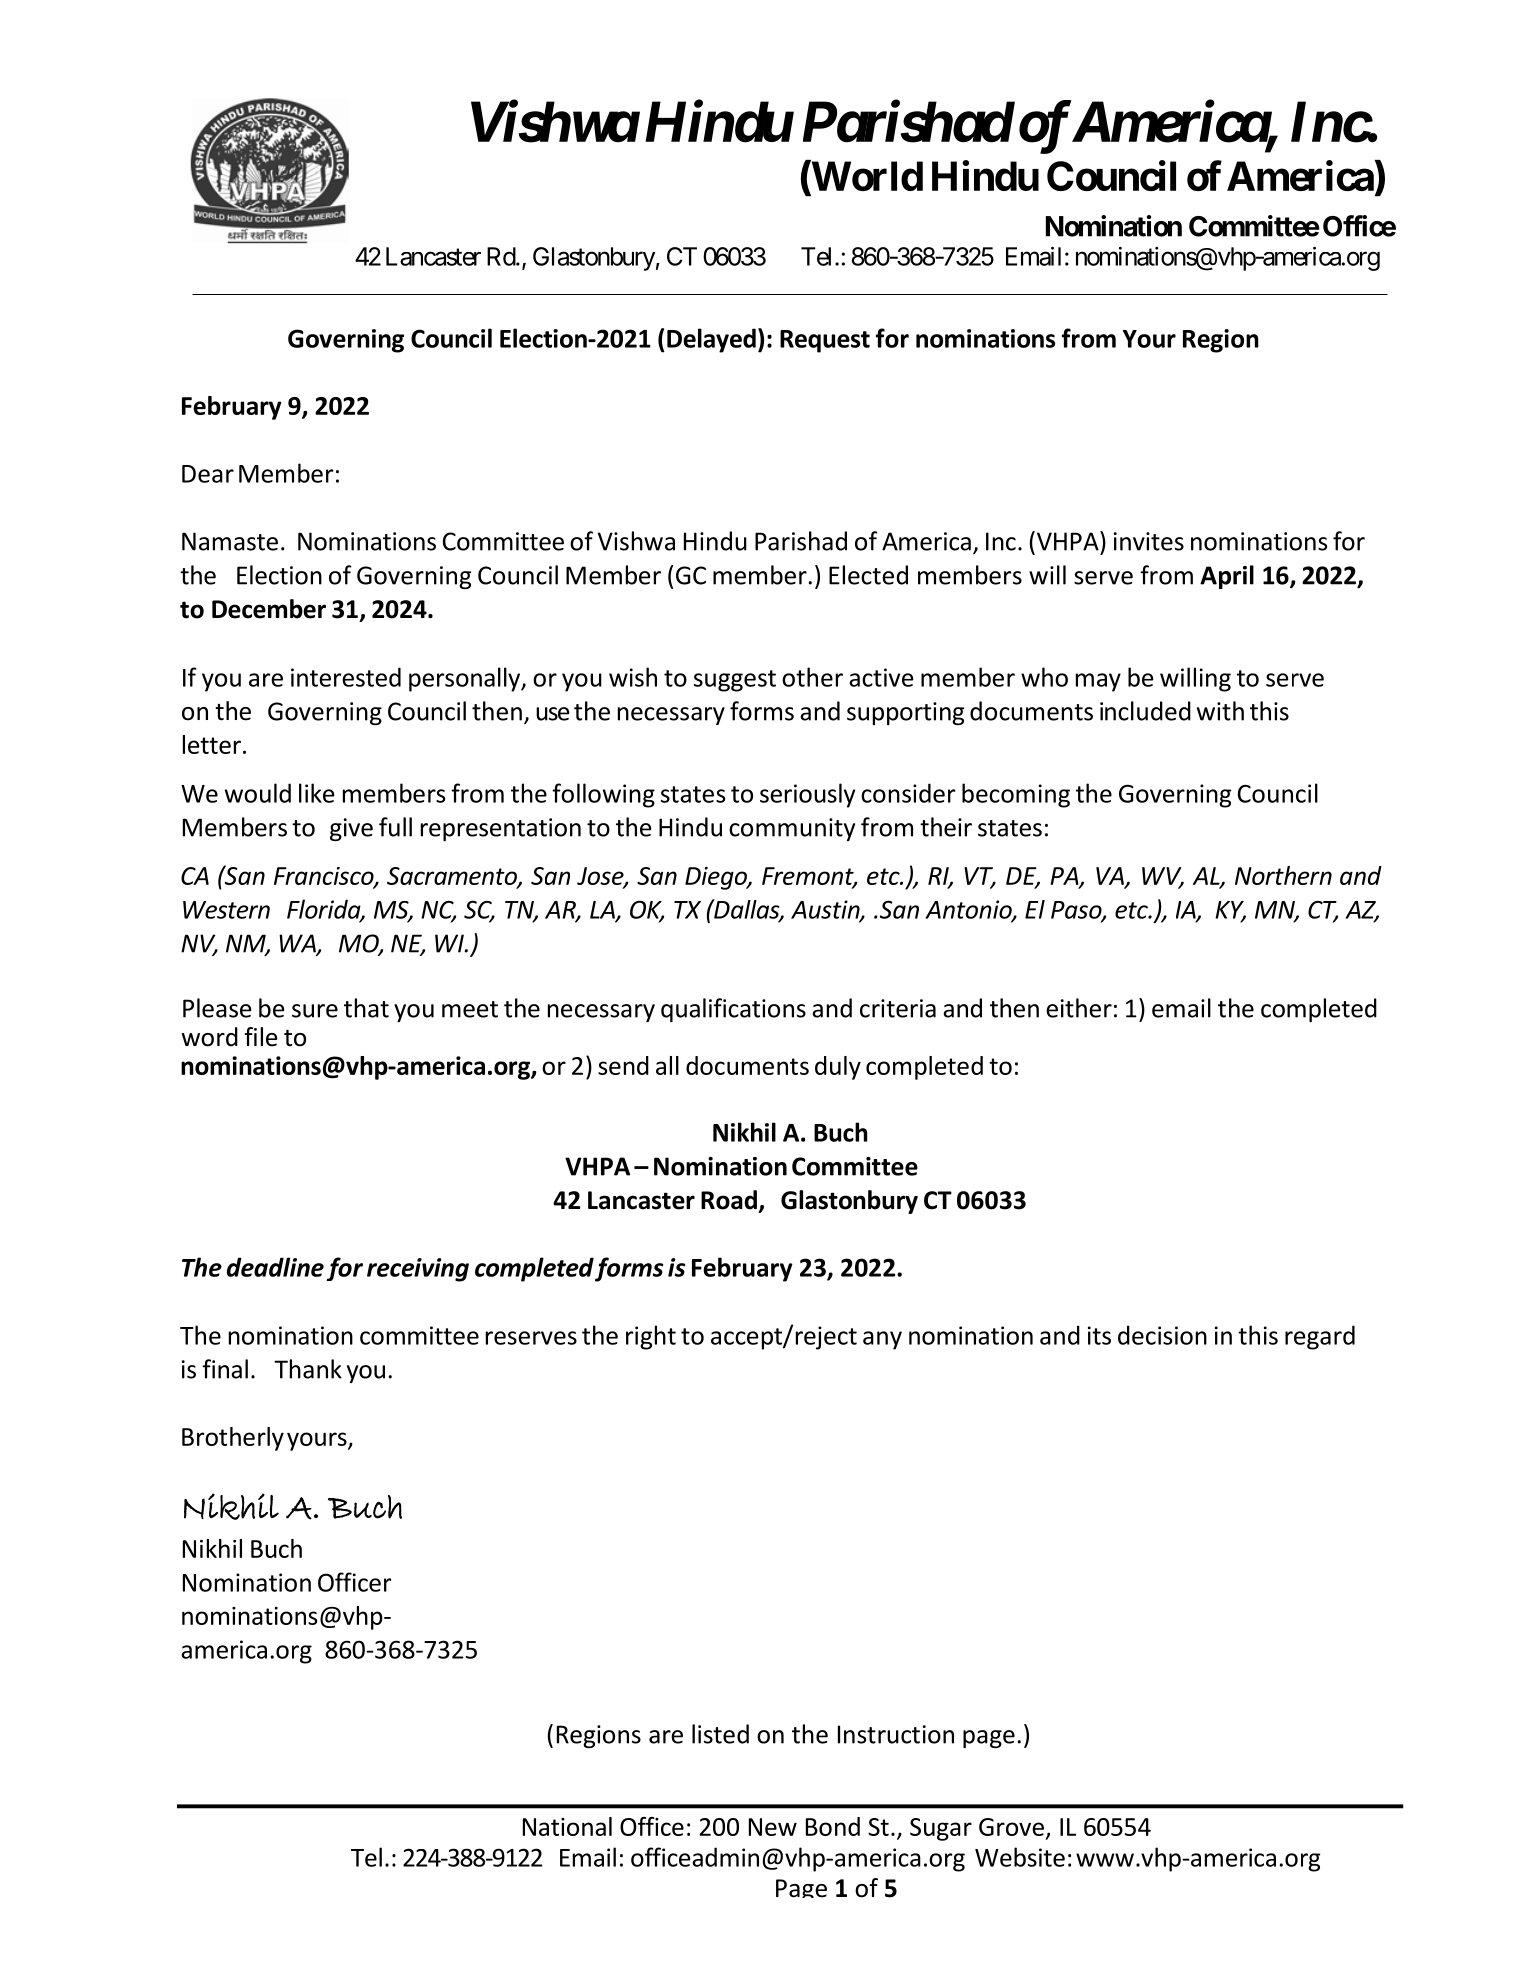  I want to click on invites, so click(1149, 541).
